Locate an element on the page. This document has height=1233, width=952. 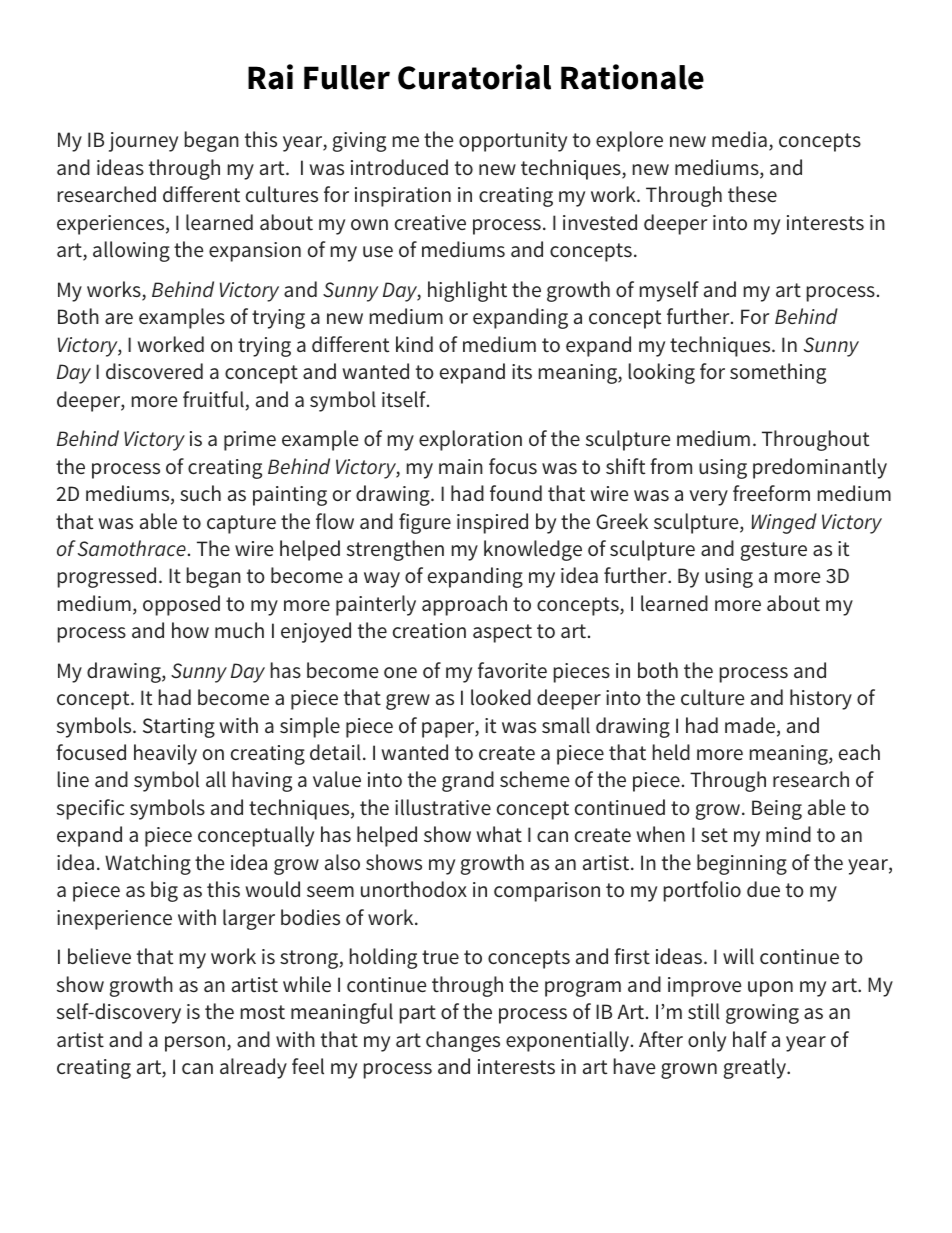
beginning is located at coordinates (742, 864).
